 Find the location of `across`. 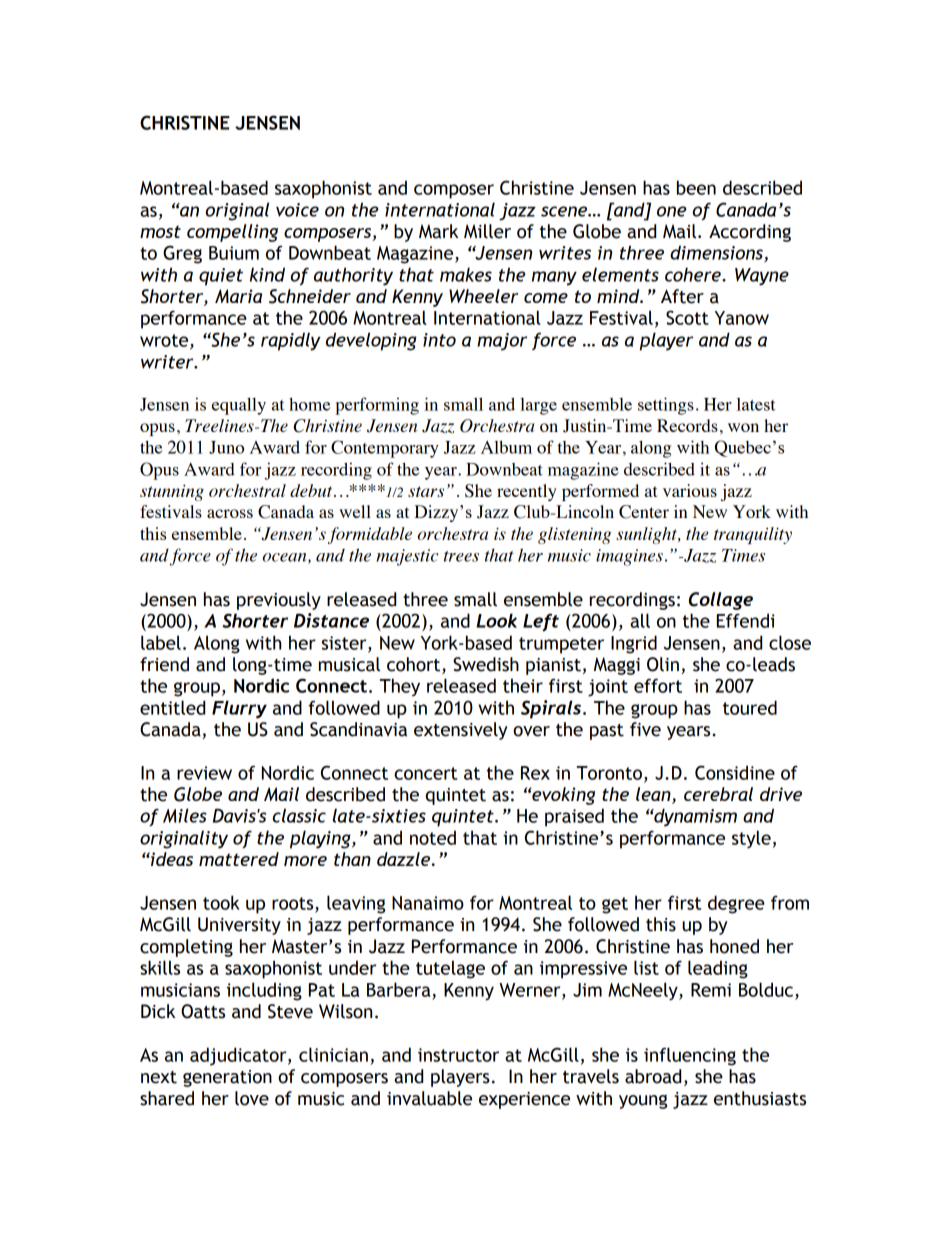

across is located at coordinates (230, 513).
